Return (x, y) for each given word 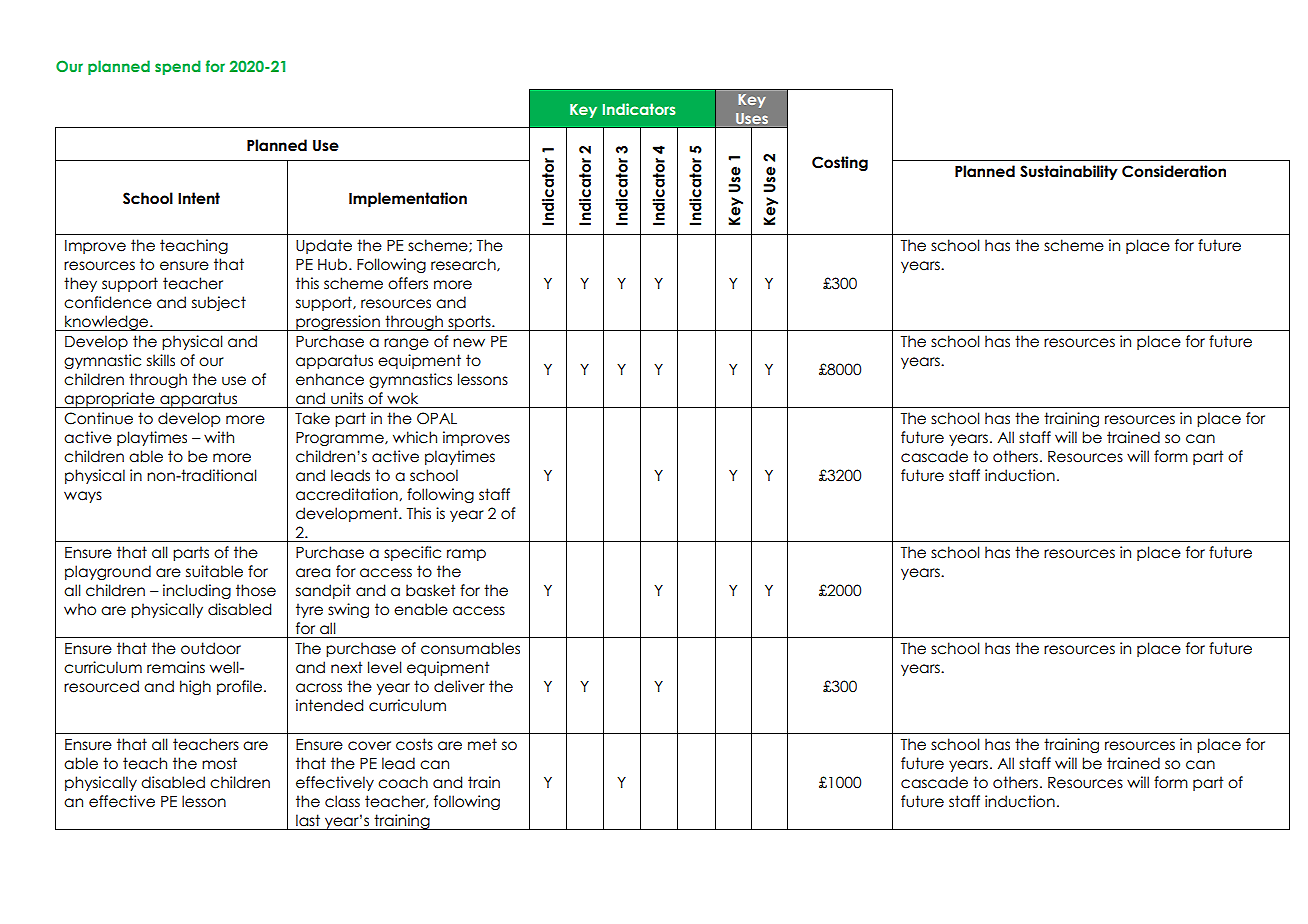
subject (219, 303)
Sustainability (1069, 172)
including (197, 591)
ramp (466, 555)
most (219, 763)
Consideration (1174, 171)
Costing (840, 163)
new (469, 343)
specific (412, 553)
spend (178, 67)
